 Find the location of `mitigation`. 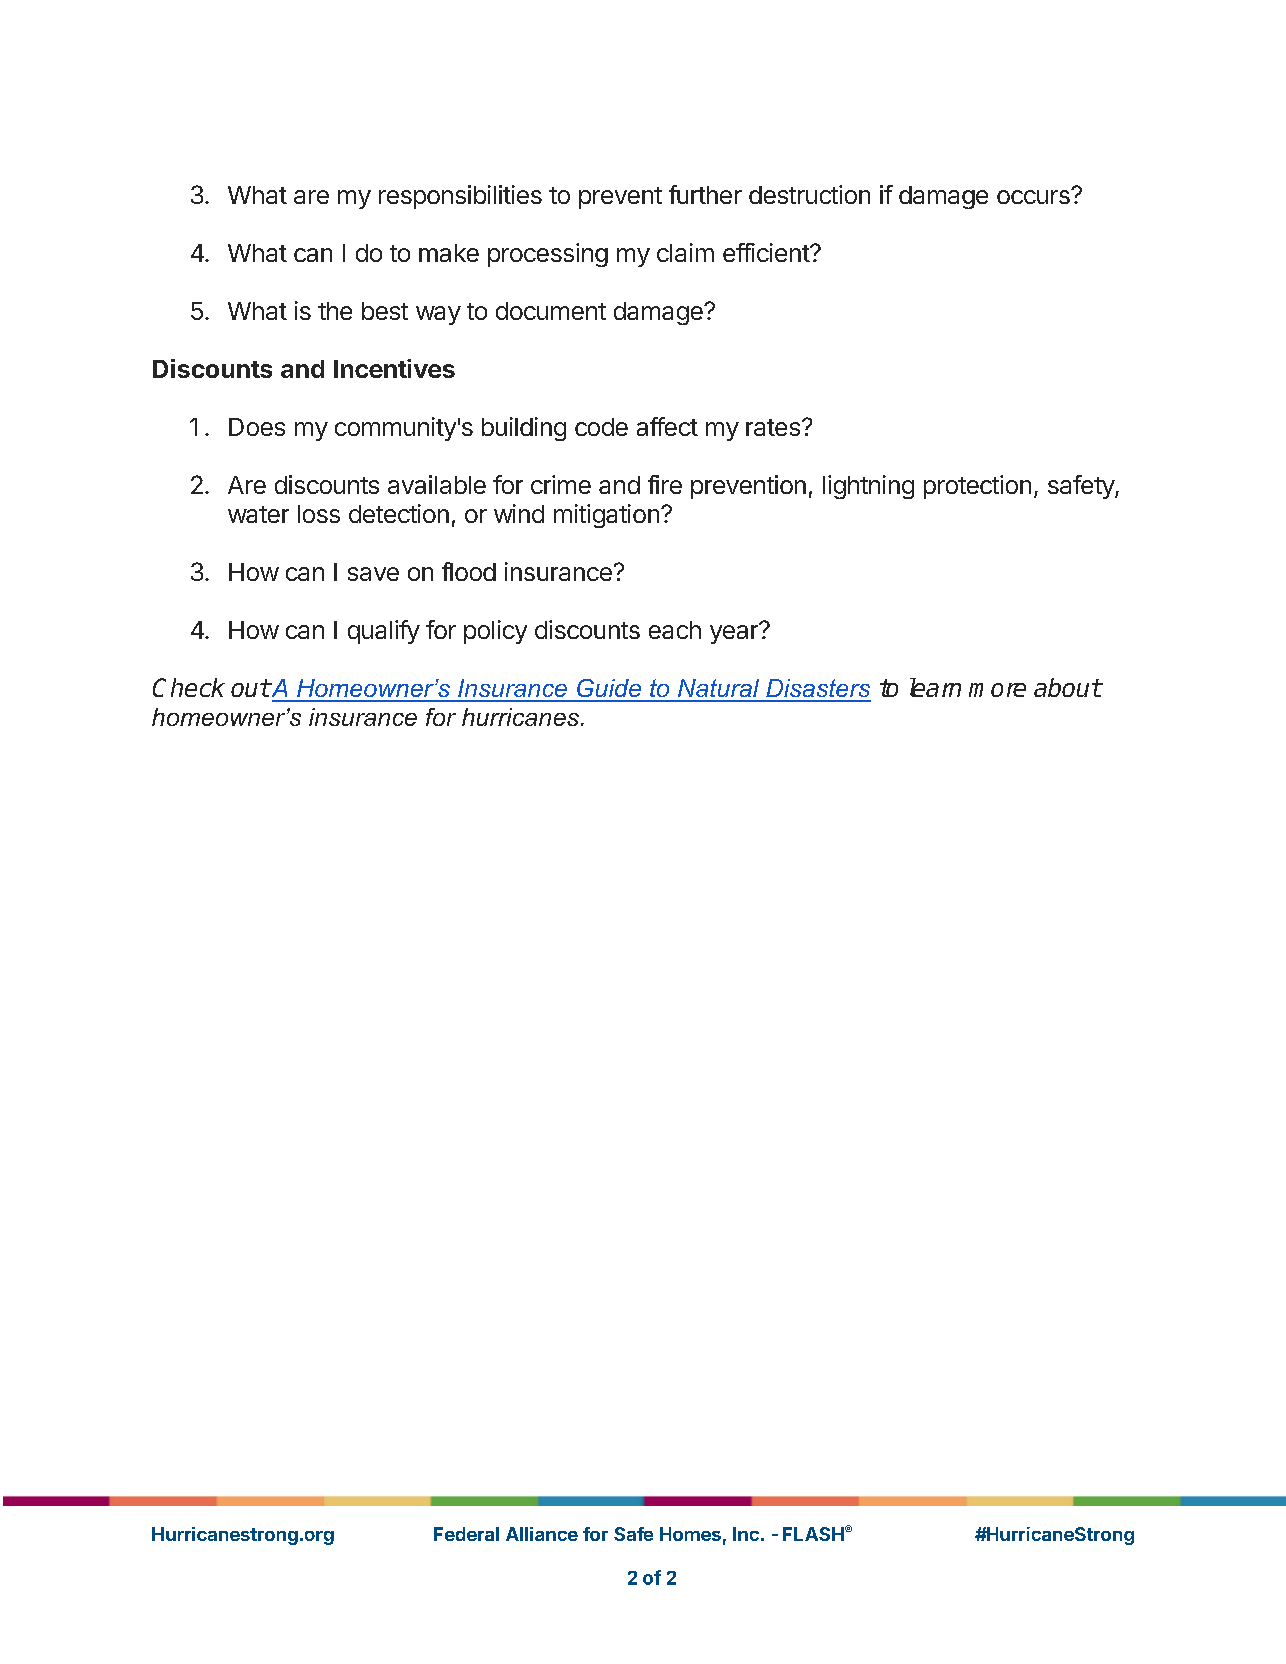

mitigation is located at coordinates (606, 516).
